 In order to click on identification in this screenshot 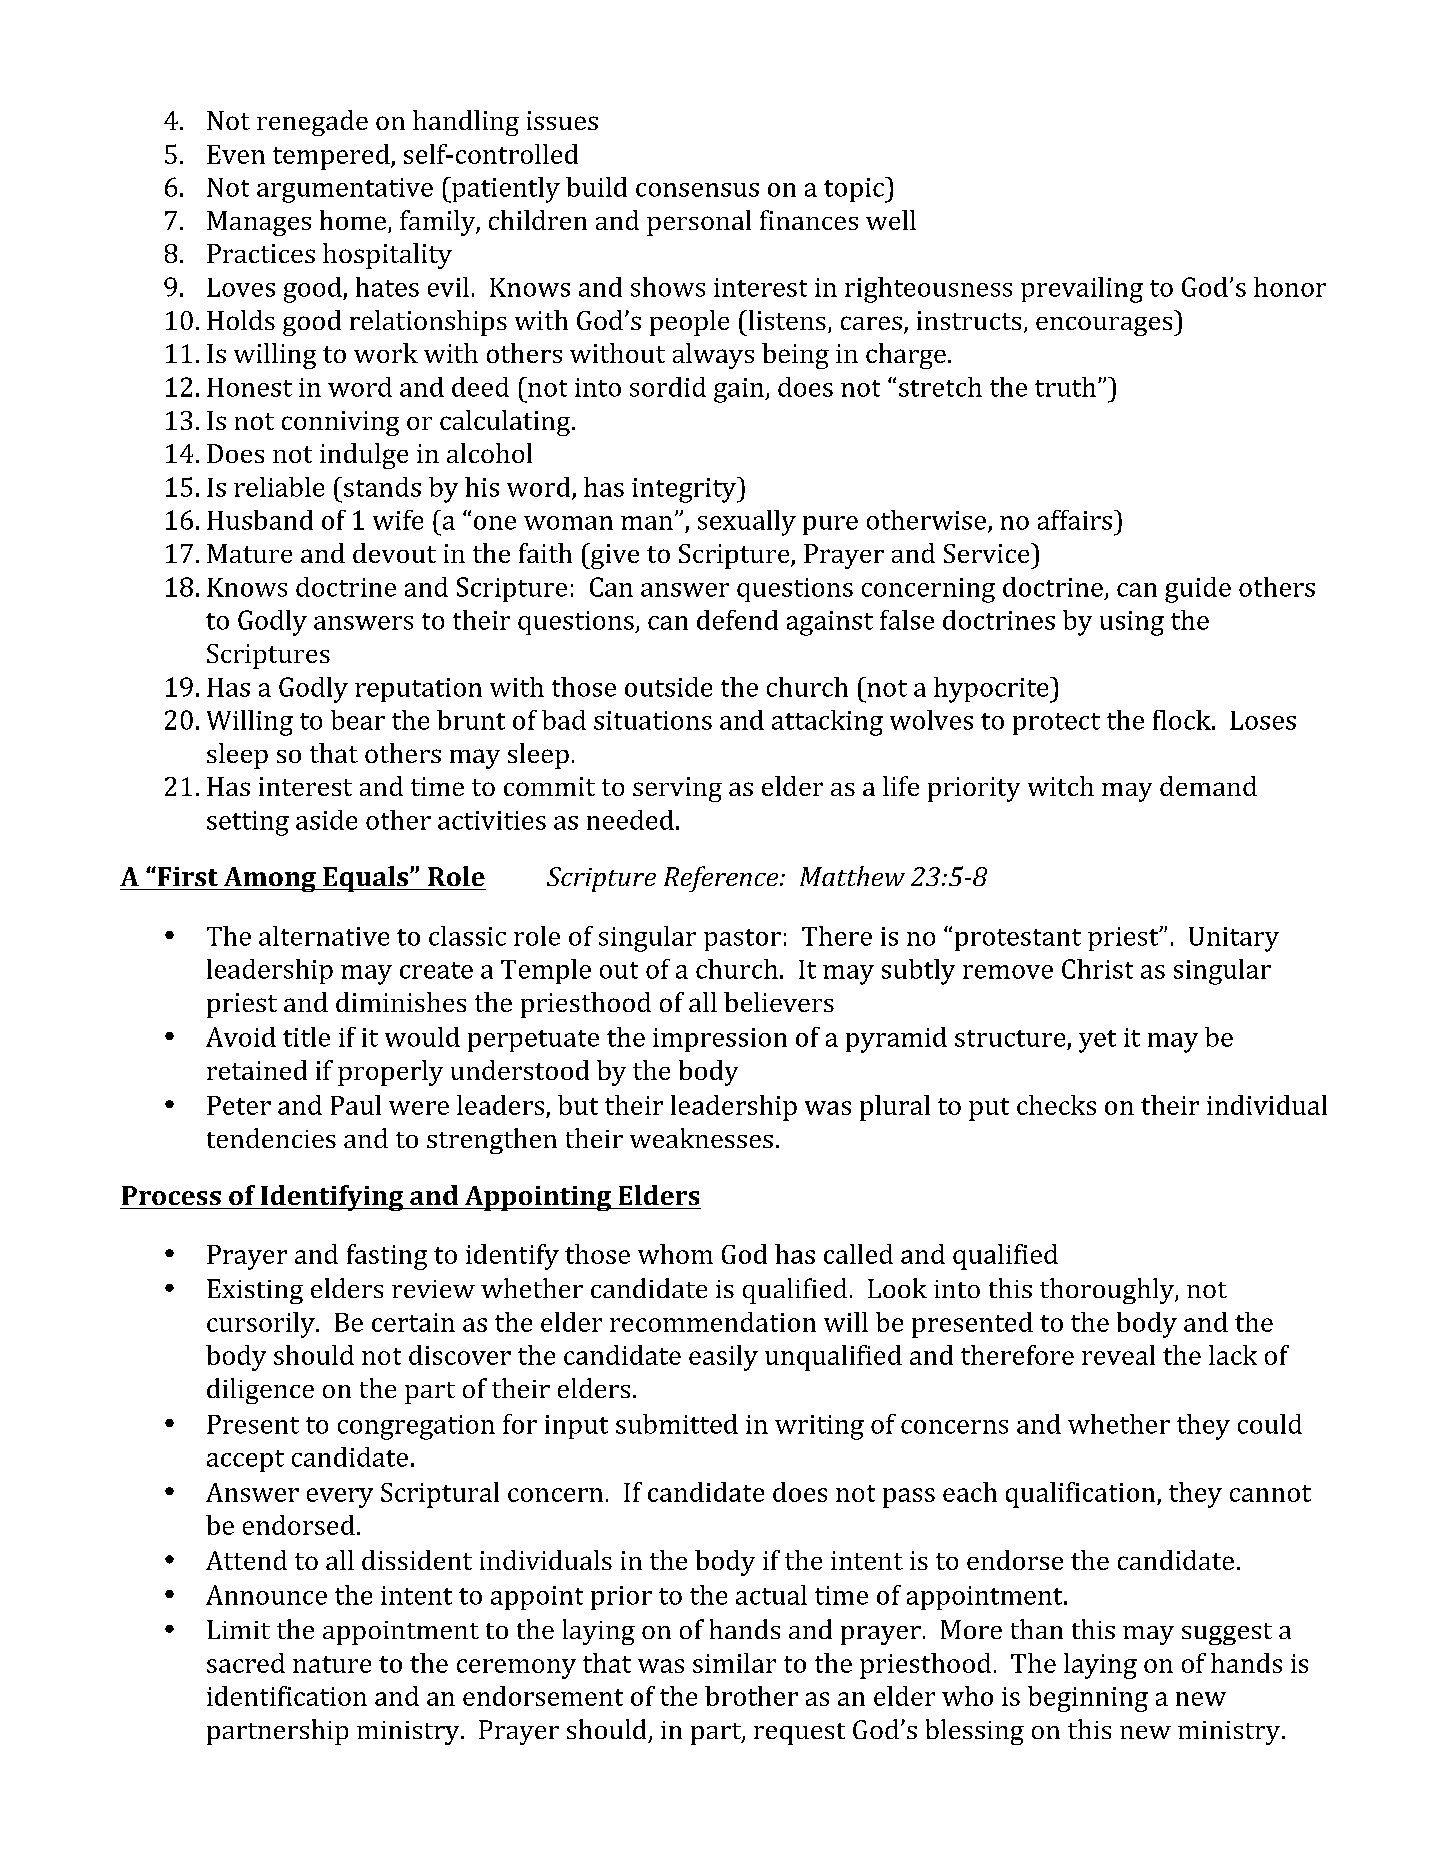, I will do `click(287, 1696)`.
